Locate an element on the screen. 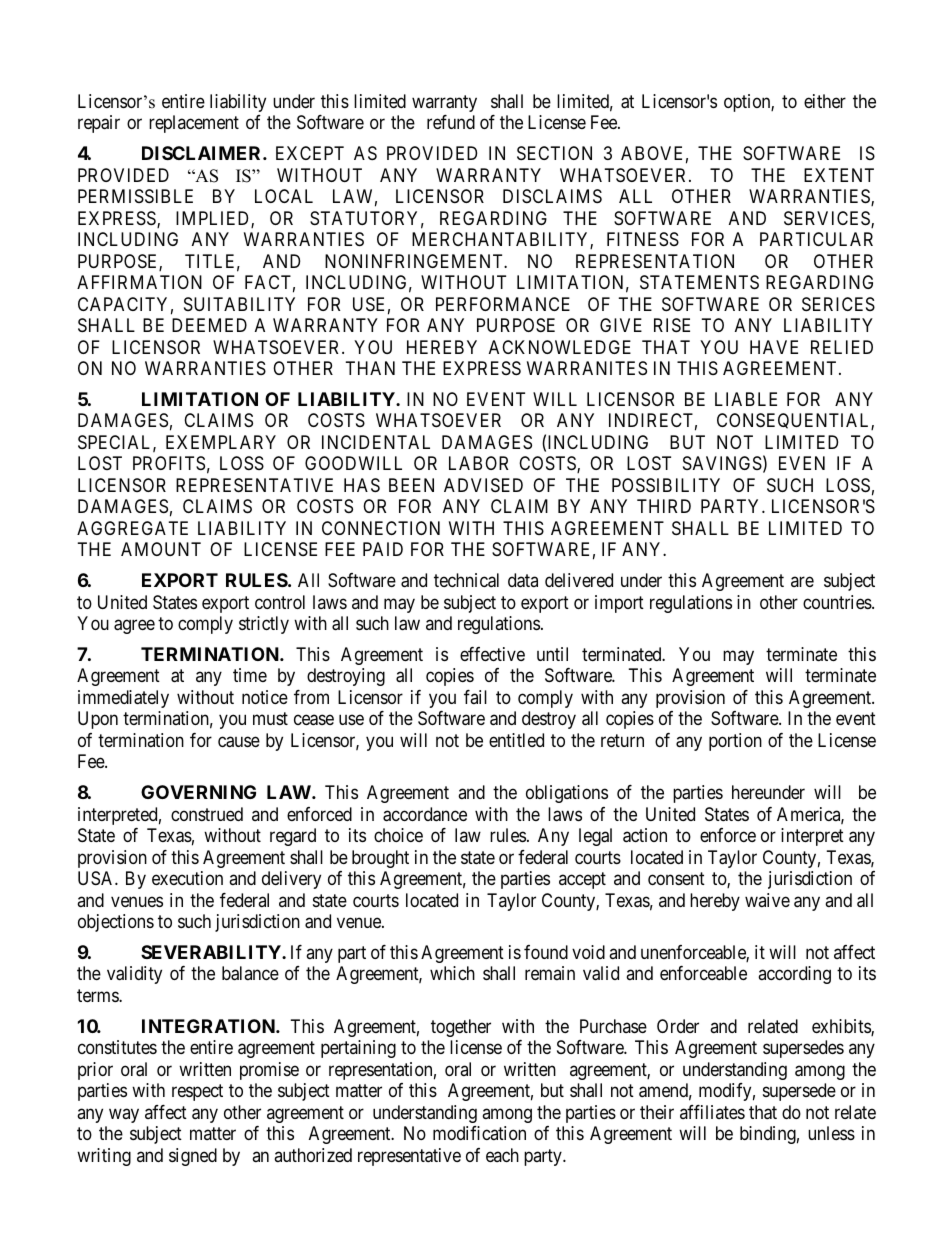 Image resolution: width=952 pixels, height=1233 pixels. replacement is located at coordinates (194, 124).
